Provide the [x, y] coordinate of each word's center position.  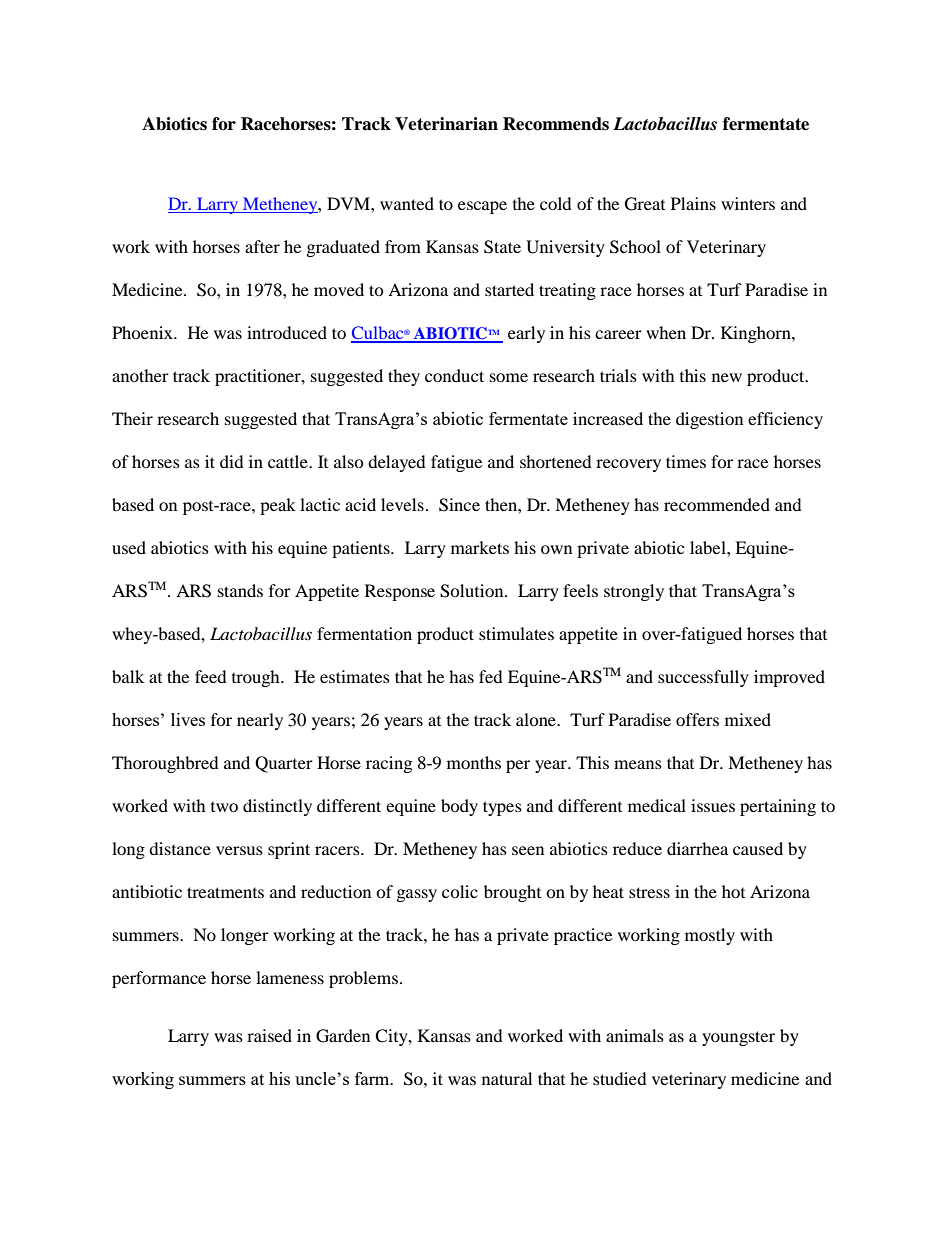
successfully [703, 678]
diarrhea [697, 848]
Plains [693, 203]
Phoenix [143, 332]
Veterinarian [446, 124]
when [666, 332]
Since [459, 505]
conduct [454, 375]
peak [278, 506]
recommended [717, 504]
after [262, 246]
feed [211, 676]
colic [460, 891]
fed [491, 676]
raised [269, 1035]
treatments [225, 892]
